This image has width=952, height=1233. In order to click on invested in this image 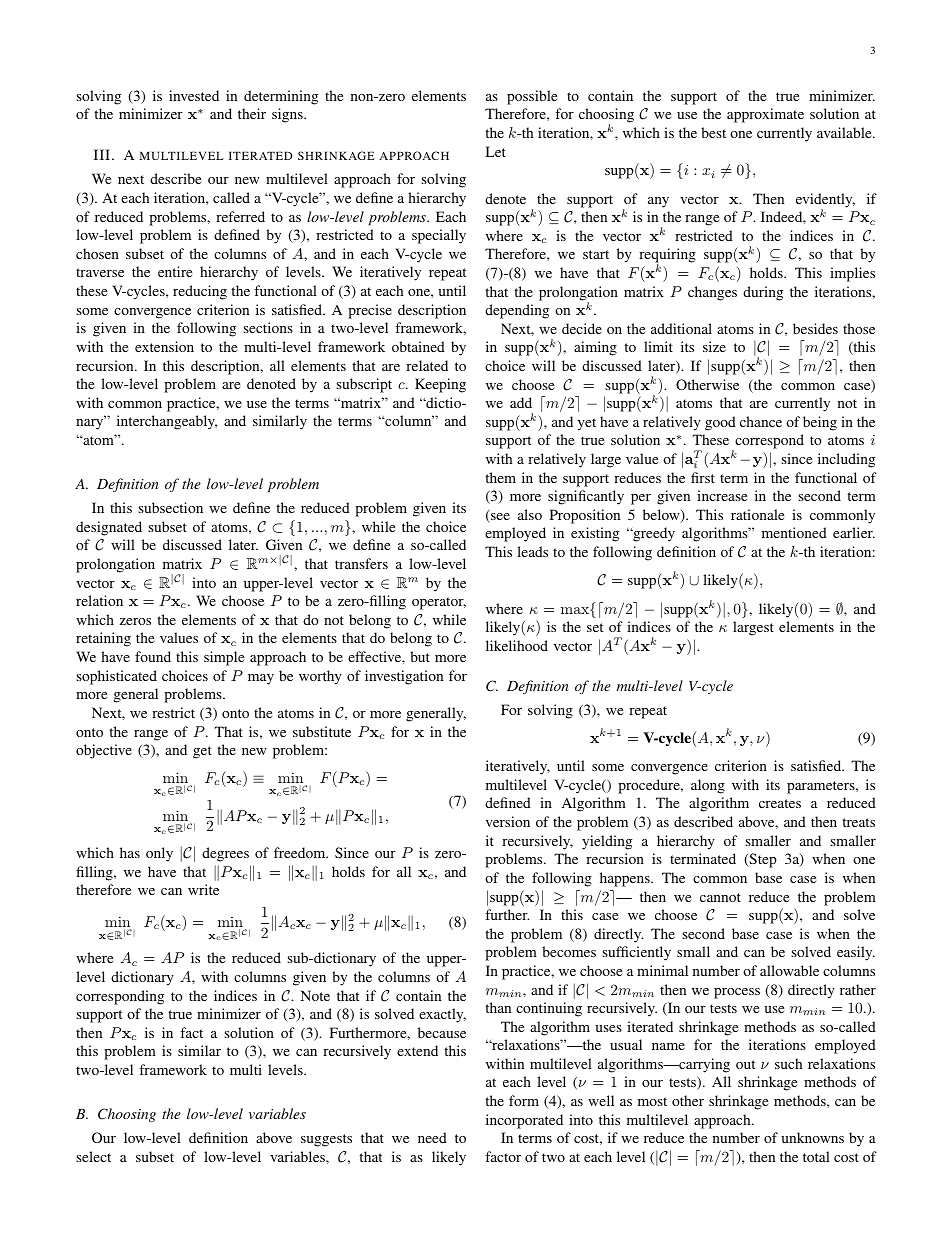, I will do `click(194, 95)`.
